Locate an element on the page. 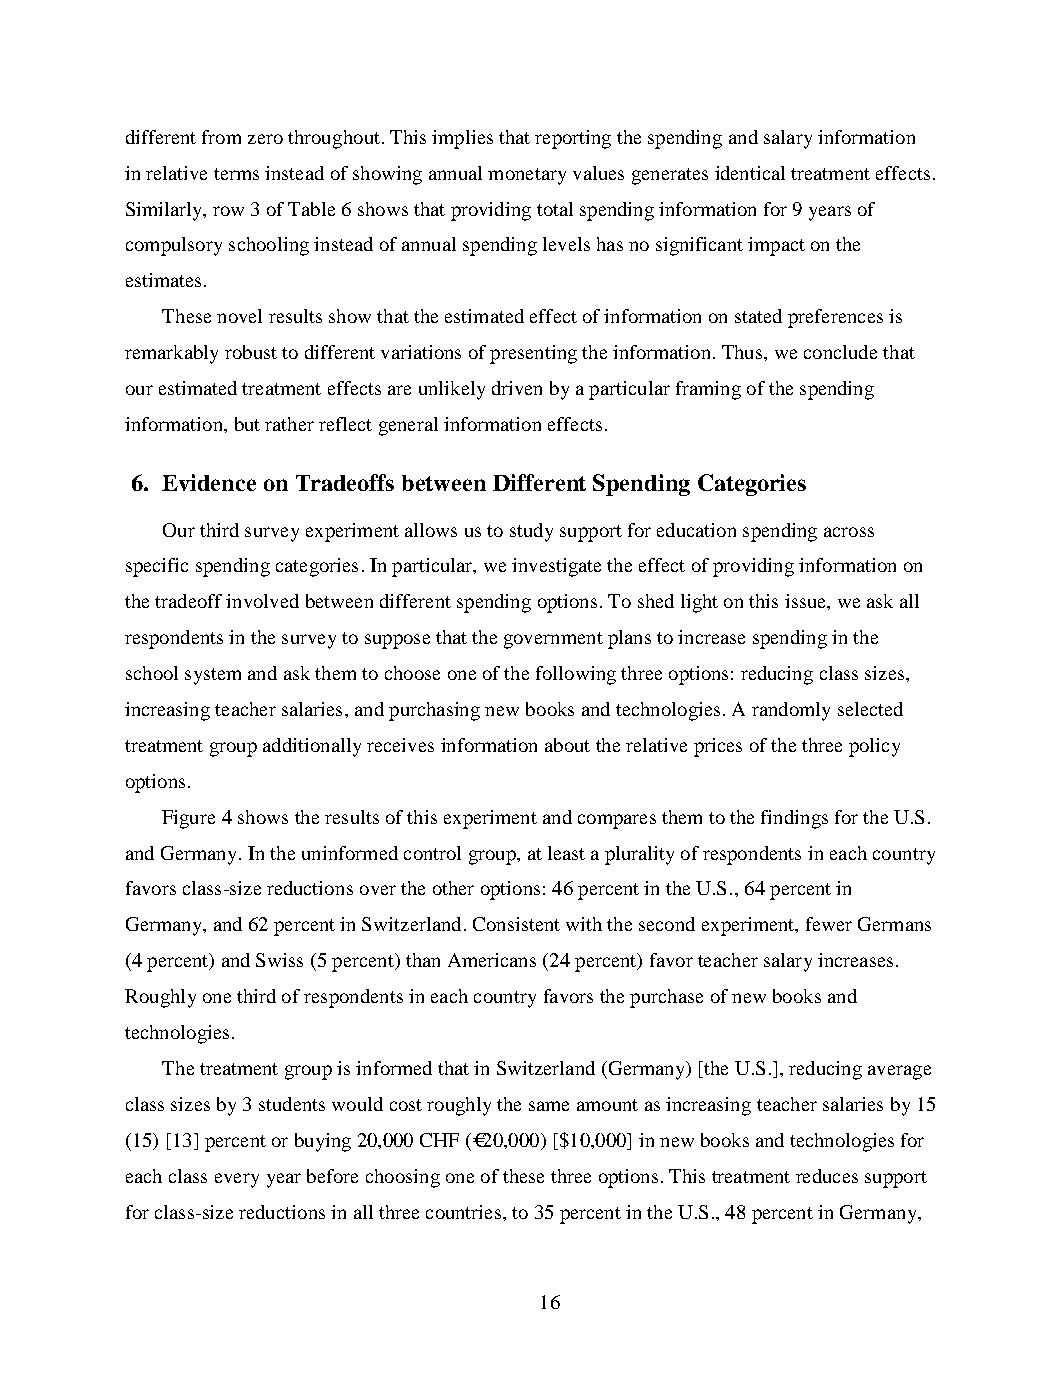 Image resolution: width=1062 pixels, height=1374 pixels. identical is located at coordinates (750, 173).
